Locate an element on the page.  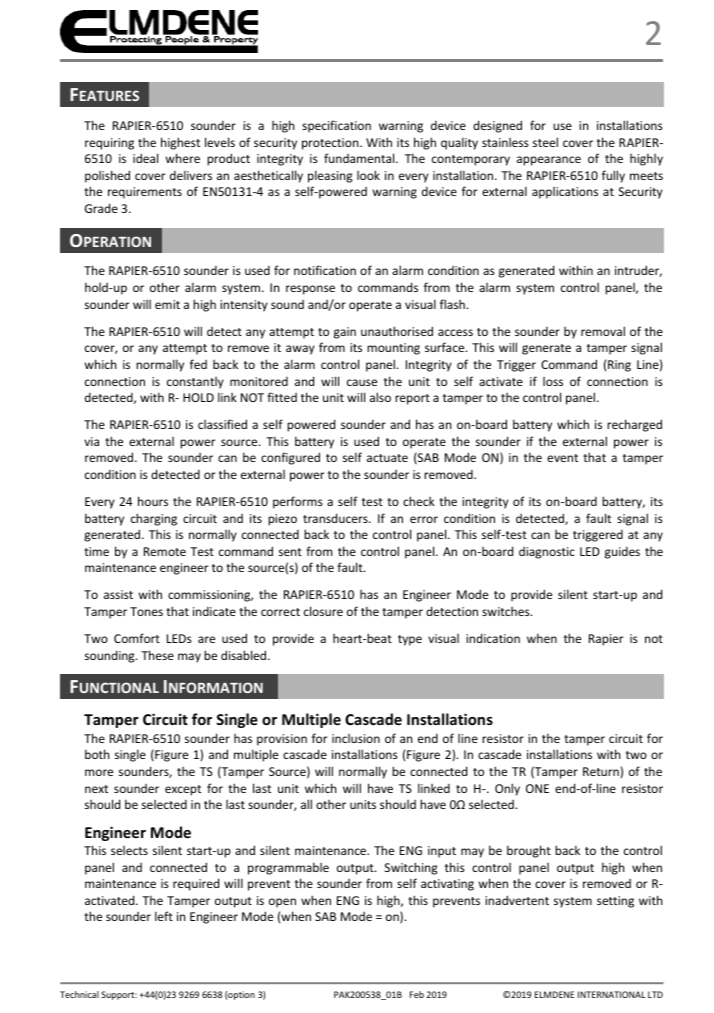
via is located at coordinates (91, 441).
